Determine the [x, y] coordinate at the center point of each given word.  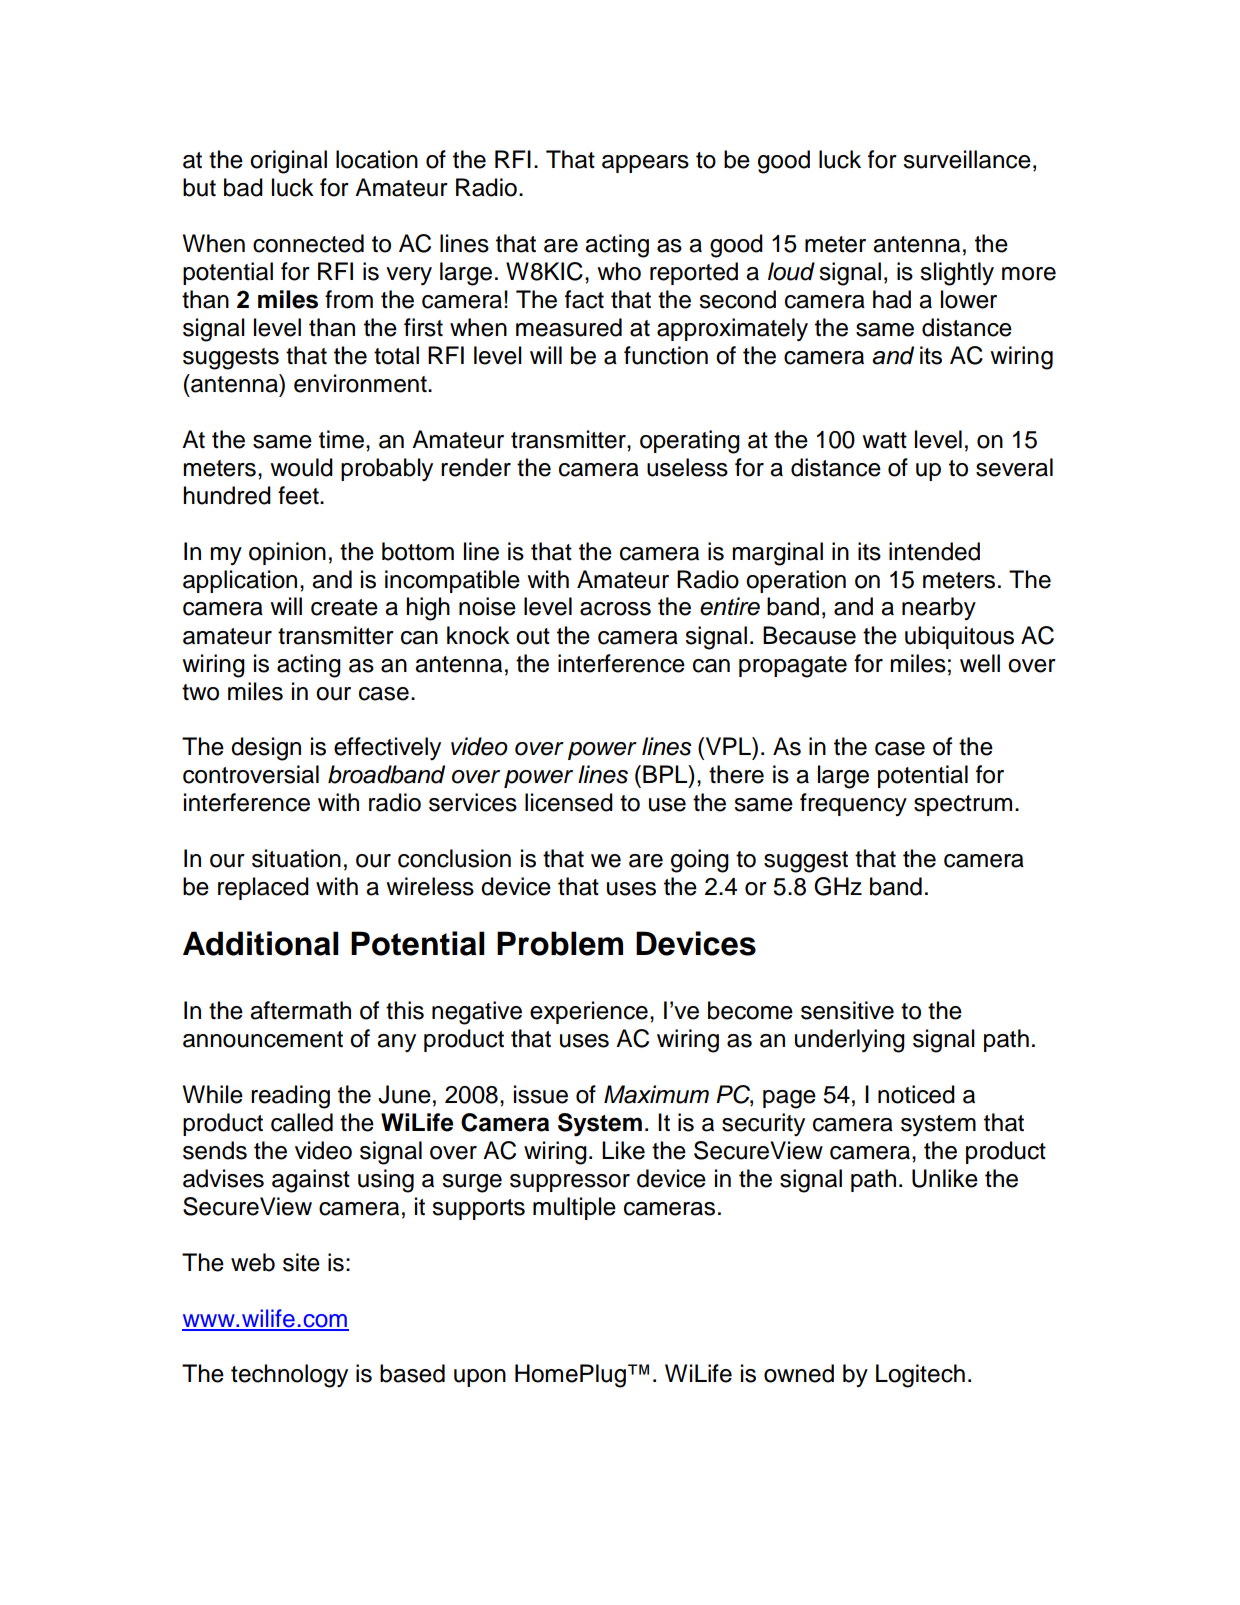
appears [645, 164]
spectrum [963, 805]
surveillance [967, 159]
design [266, 749]
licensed [569, 802]
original [288, 162]
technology [289, 1376]
